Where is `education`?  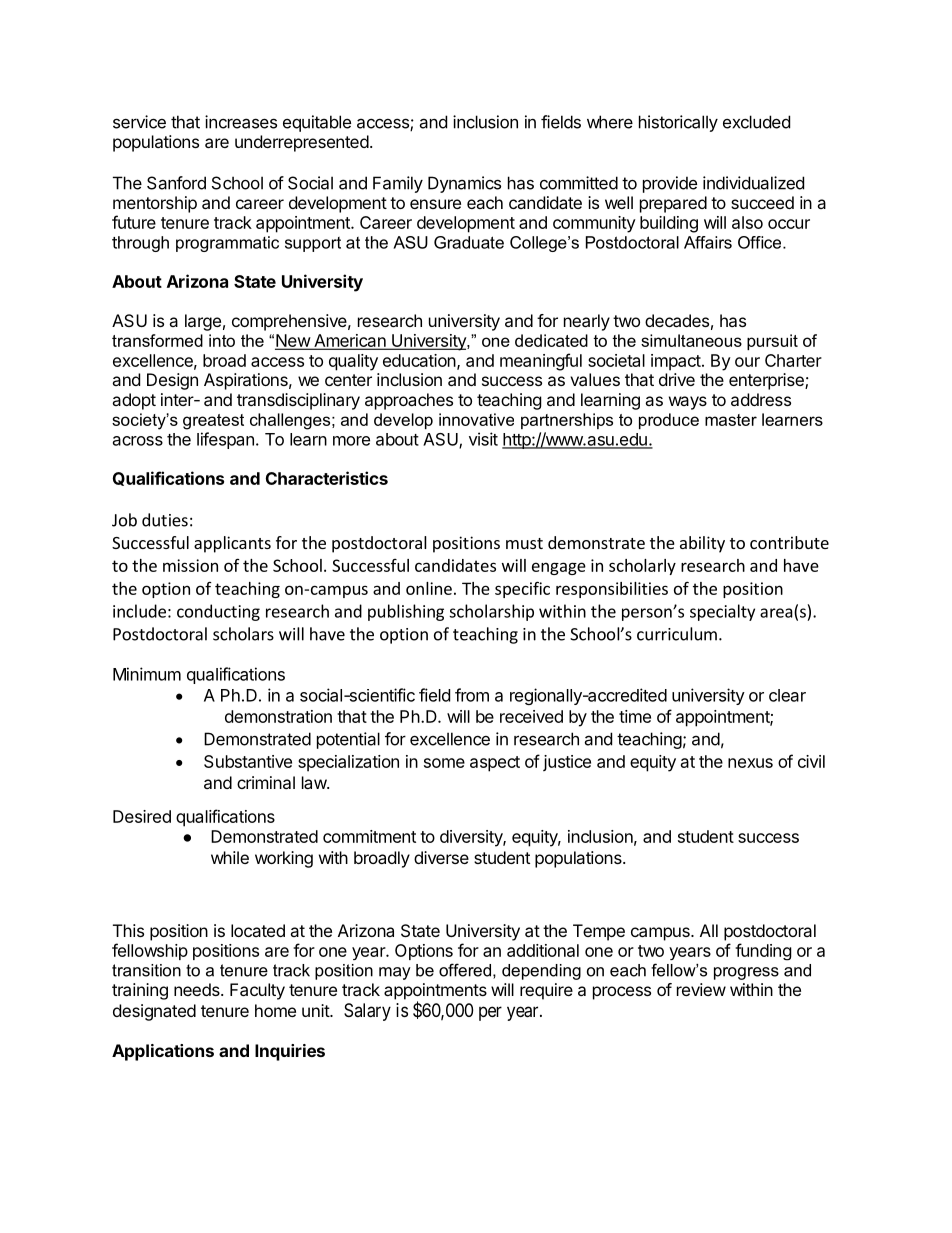
education is located at coordinates (419, 360).
